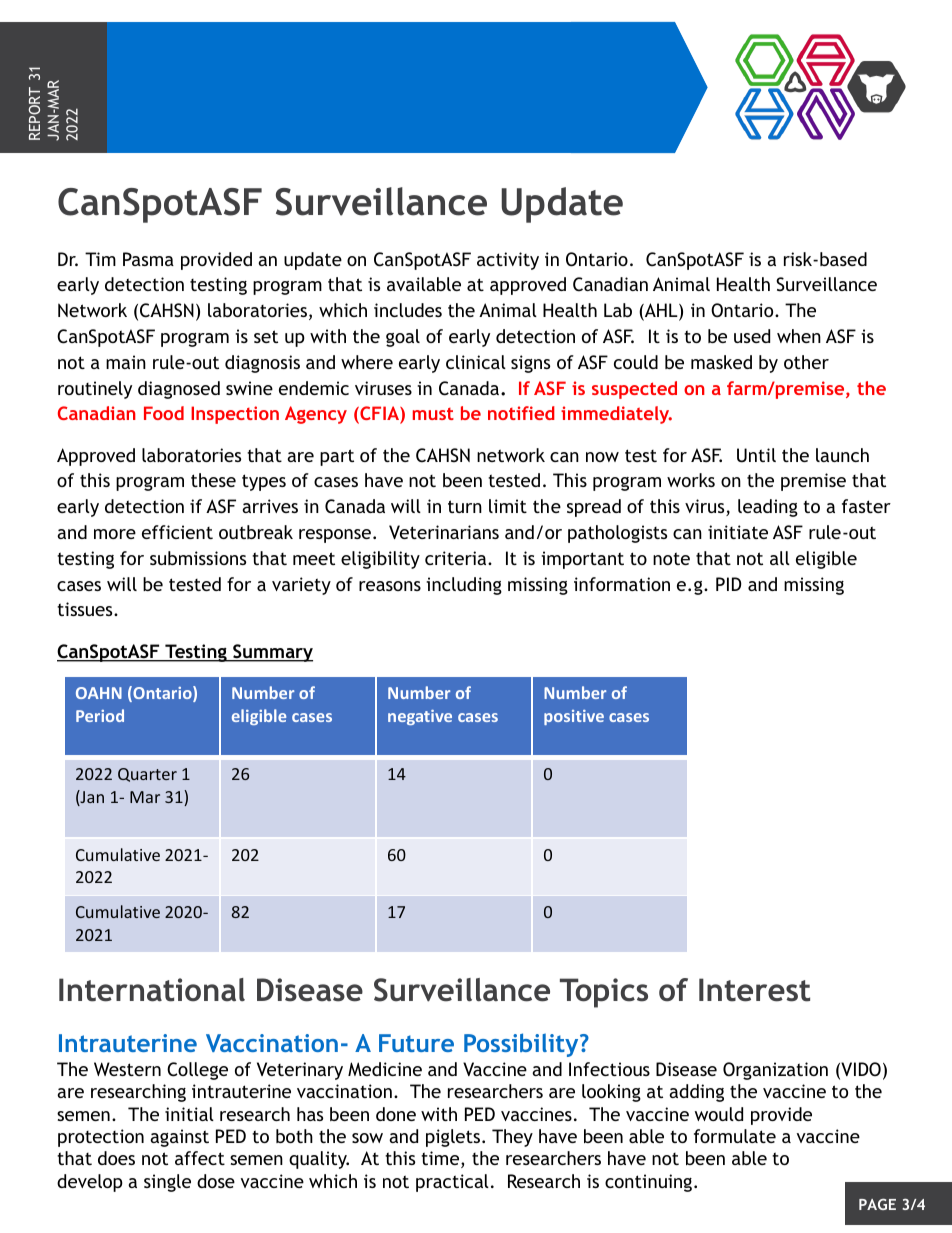 This screenshot has width=952, height=1233. What do you see at coordinates (266, 336) in the screenshot?
I see `set` at bounding box center [266, 336].
